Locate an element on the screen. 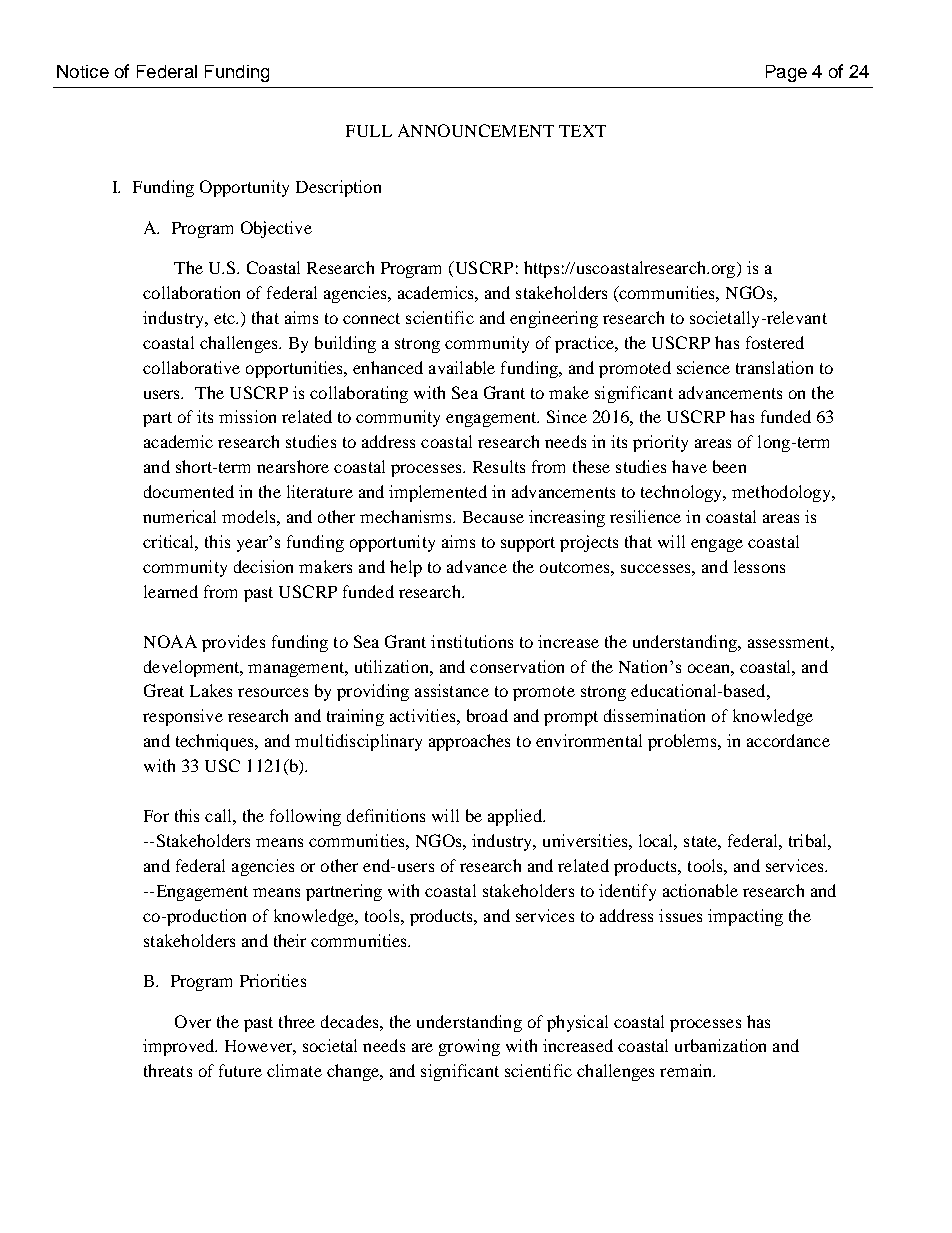  collaborative is located at coordinates (191, 367).
